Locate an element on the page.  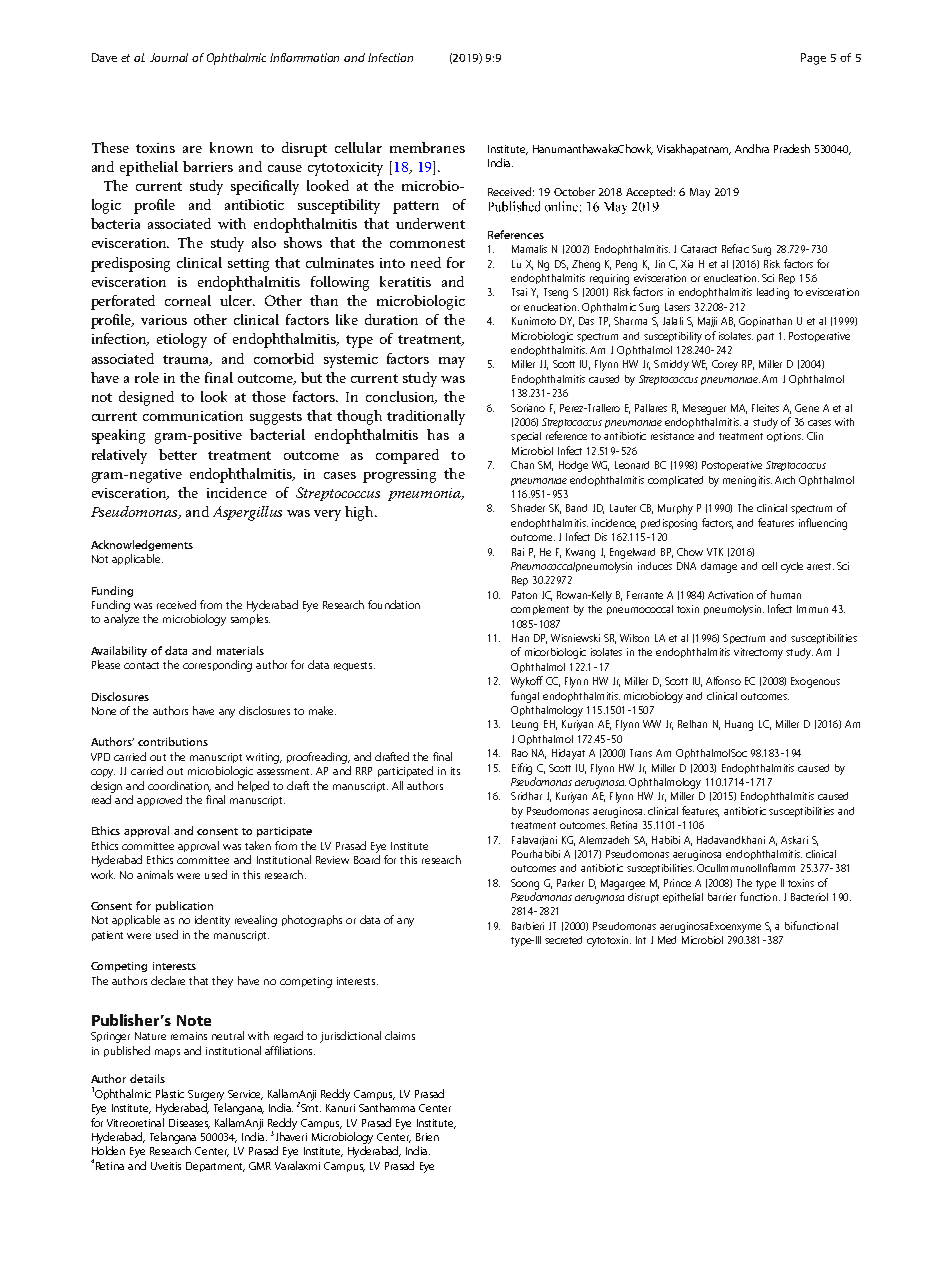
samples is located at coordinates (250, 619).
